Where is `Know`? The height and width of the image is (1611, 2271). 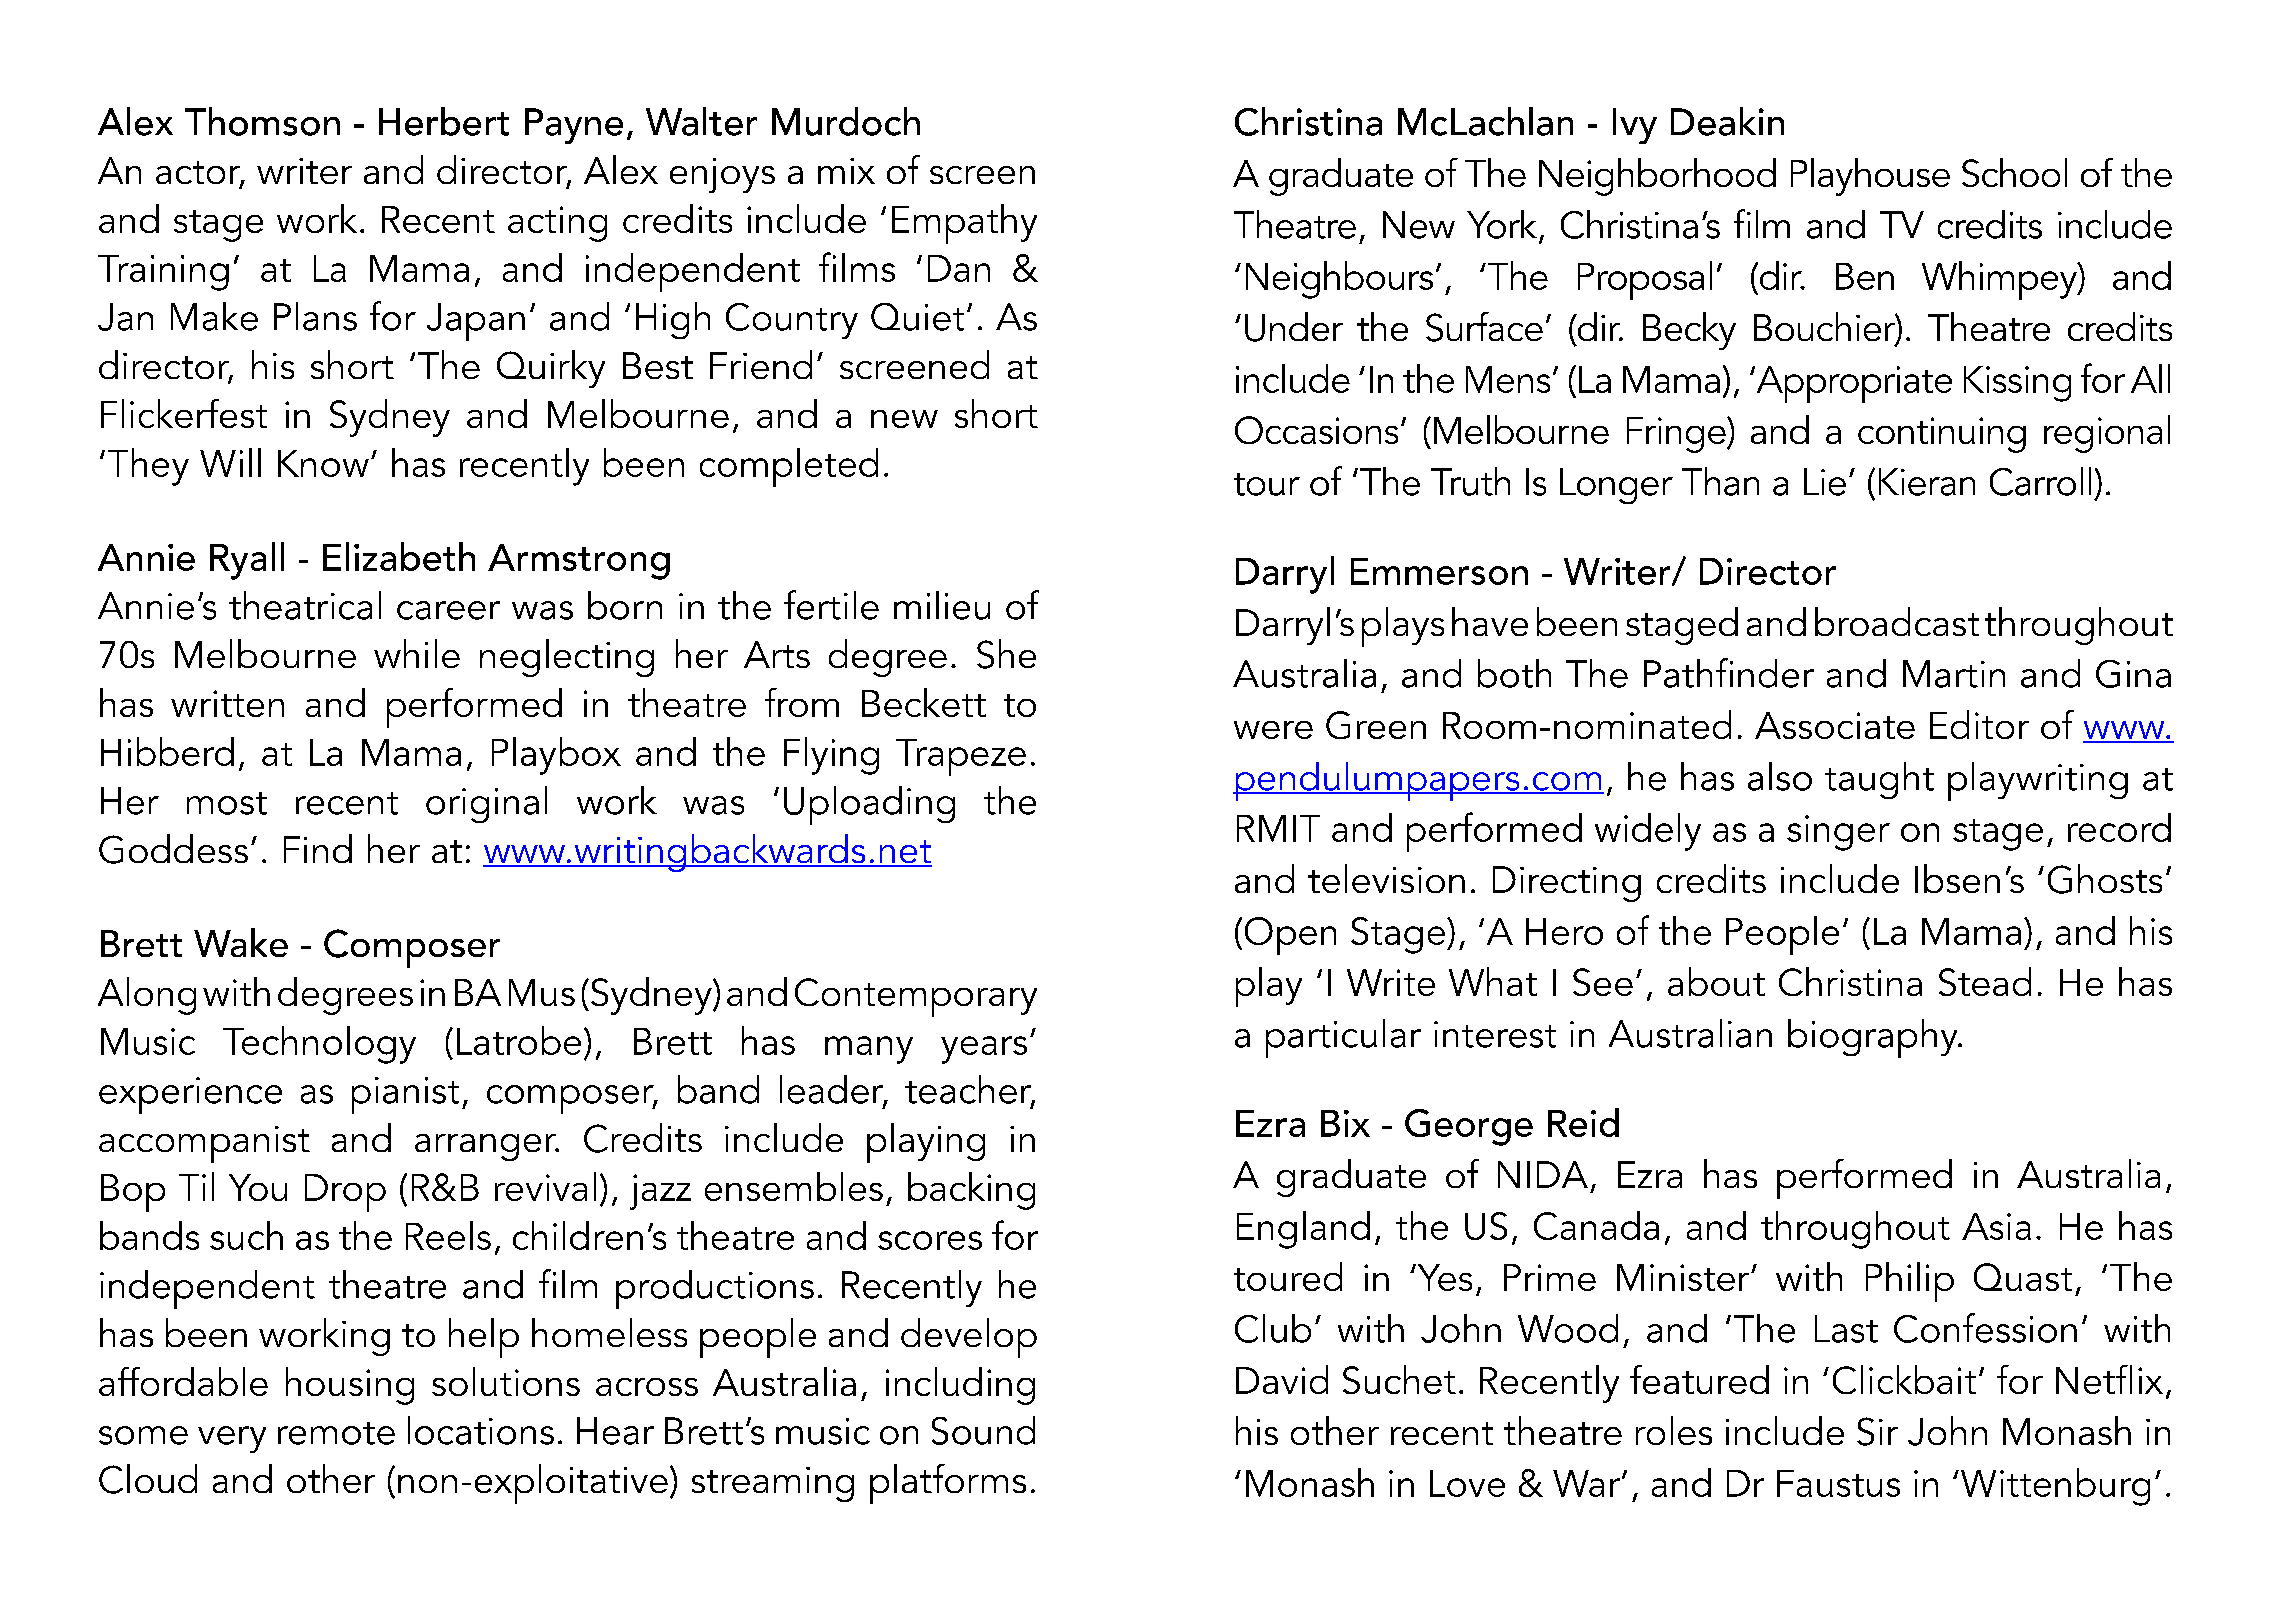 Know is located at coordinates (323, 463).
